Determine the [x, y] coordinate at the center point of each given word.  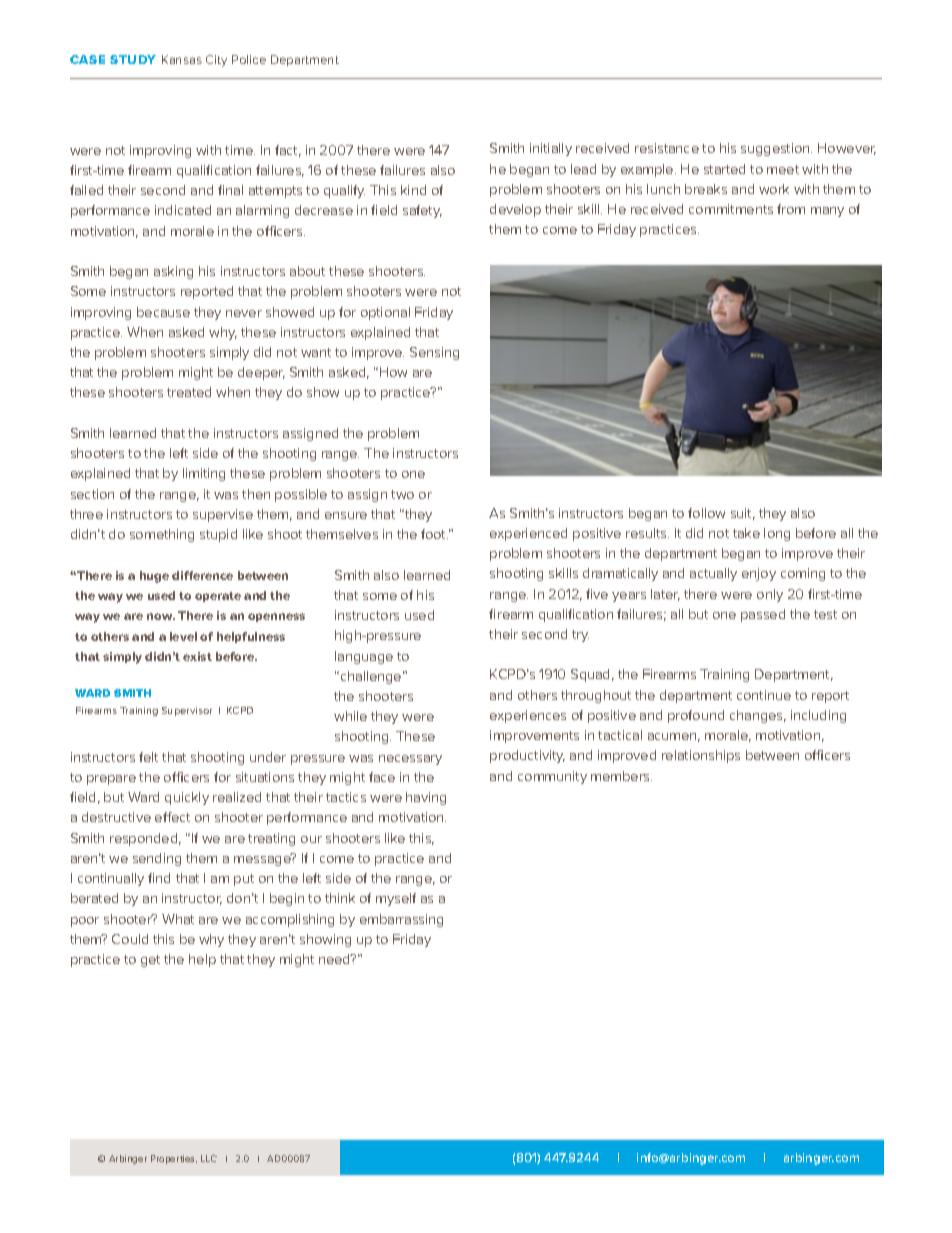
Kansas [182, 59]
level [183, 636]
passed [763, 615]
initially [551, 149]
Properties [174, 1159]
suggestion [776, 149]
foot [434, 534]
